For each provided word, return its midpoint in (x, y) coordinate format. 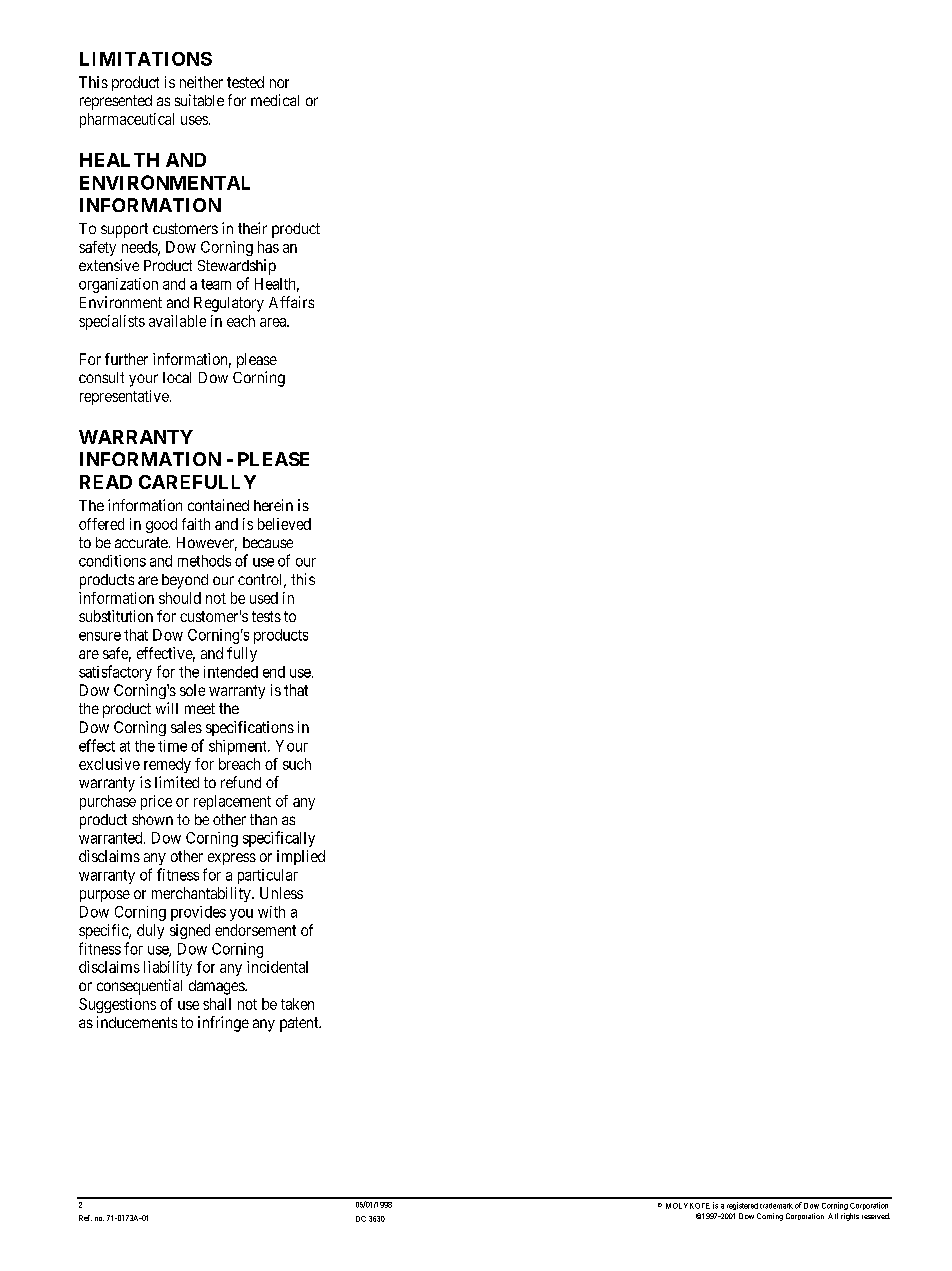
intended (231, 672)
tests (266, 616)
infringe (223, 1024)
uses (194, 120)
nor (279, 83)
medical (275, 100)
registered (742, 1206)
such (297, 764)
